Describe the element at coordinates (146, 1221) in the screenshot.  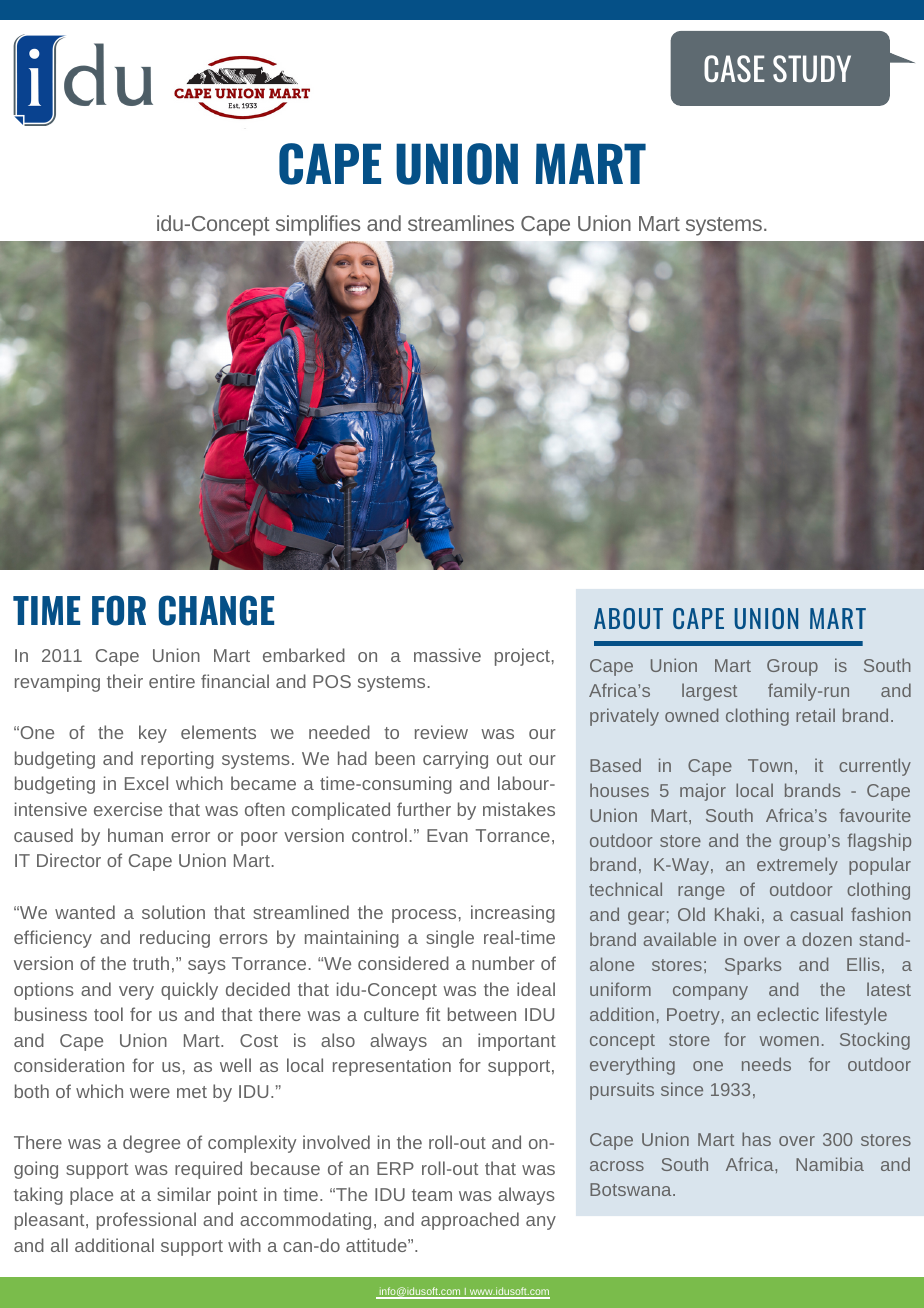
I see `professional` at that location.
